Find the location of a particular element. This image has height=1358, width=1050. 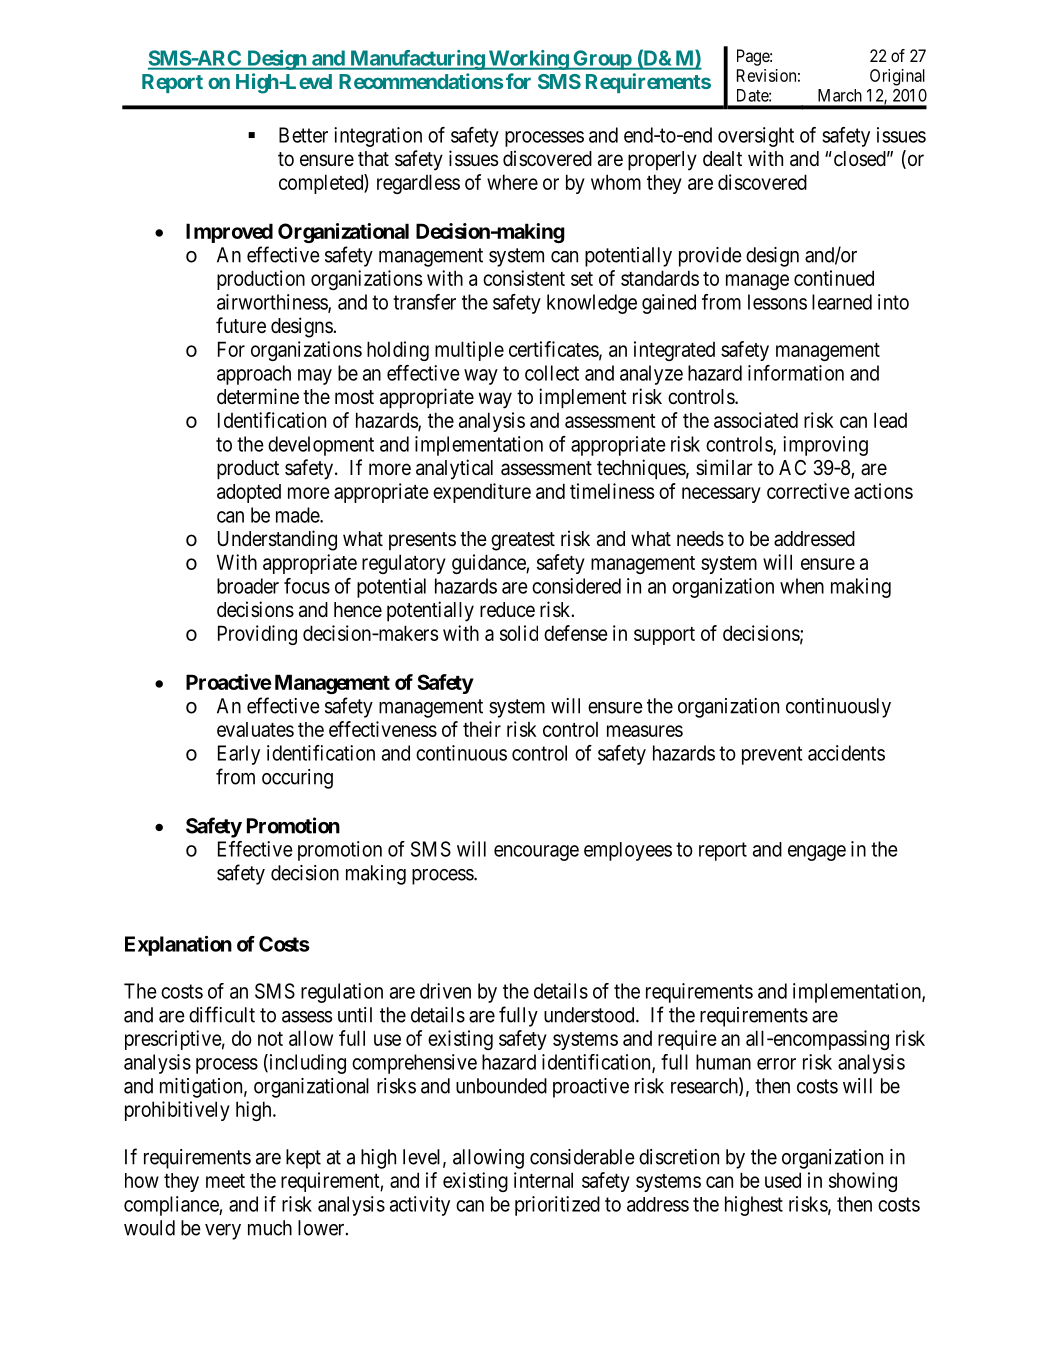

adopted is located at coordinates (249, 493).
